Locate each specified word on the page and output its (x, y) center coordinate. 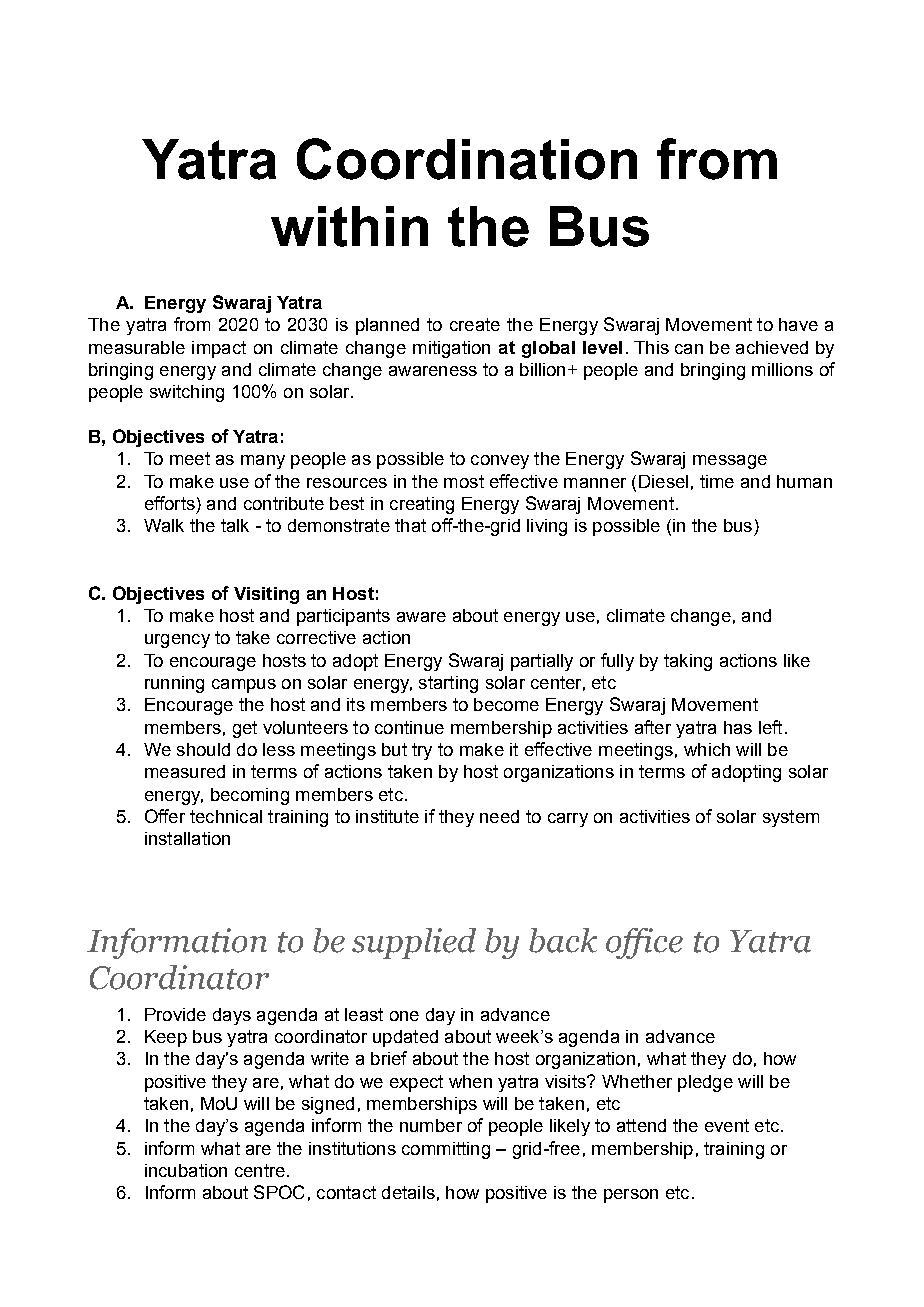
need (499, 816)
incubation (186, 1170)
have (798, 324)
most (464, 481)
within (349, 226)
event (727, 1125)
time (717, 481)
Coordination (467, 159)
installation (187, 838)
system (791, 818)
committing (446, 1150)
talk (235, 525)
